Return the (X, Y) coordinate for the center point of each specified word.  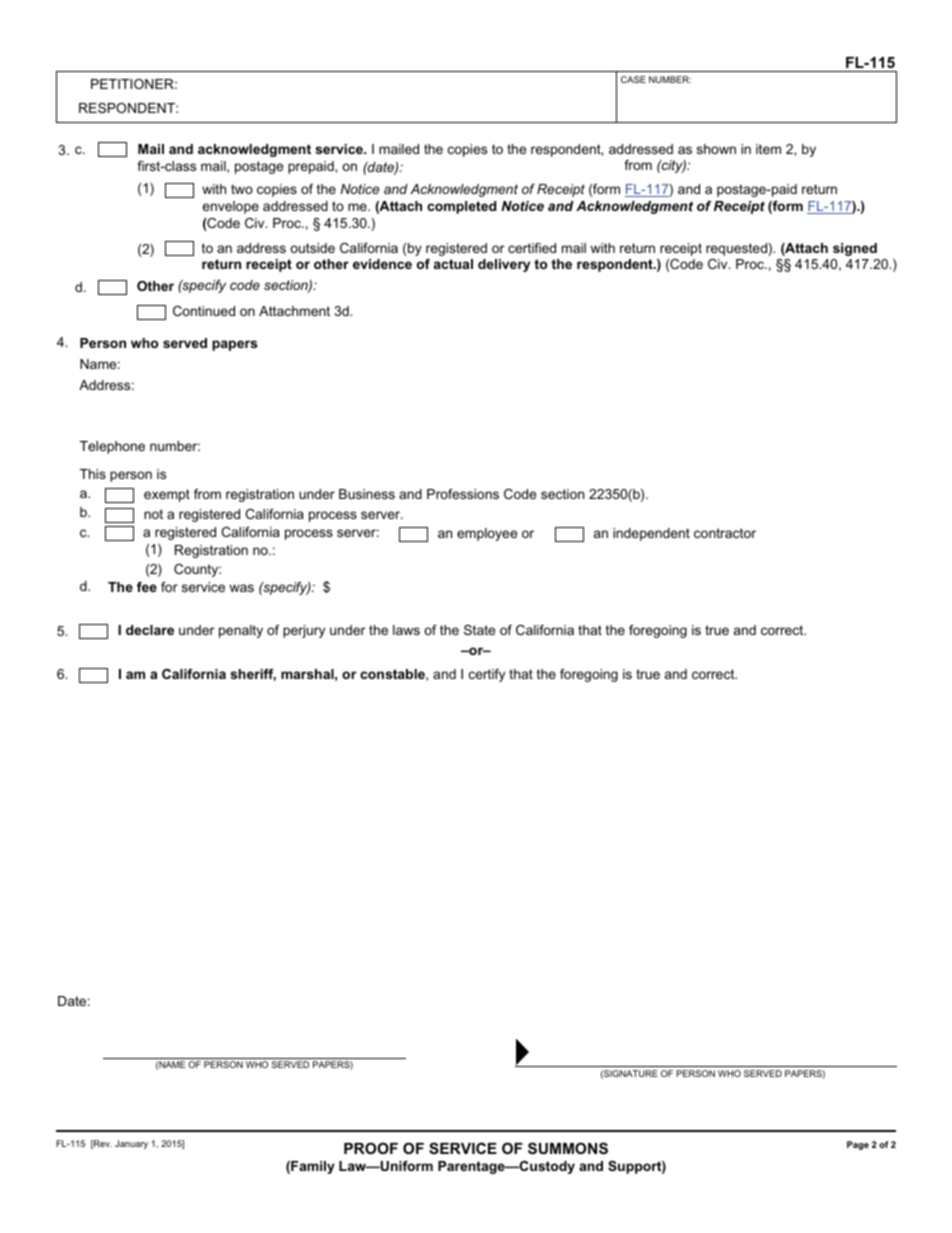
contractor (725, 533)
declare (150, 630)
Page (858, 1145)
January (131, 1144)
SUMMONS (568, 1148)
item (768, 149)
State (479, 630)
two (242, 189)
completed (461, 207)
